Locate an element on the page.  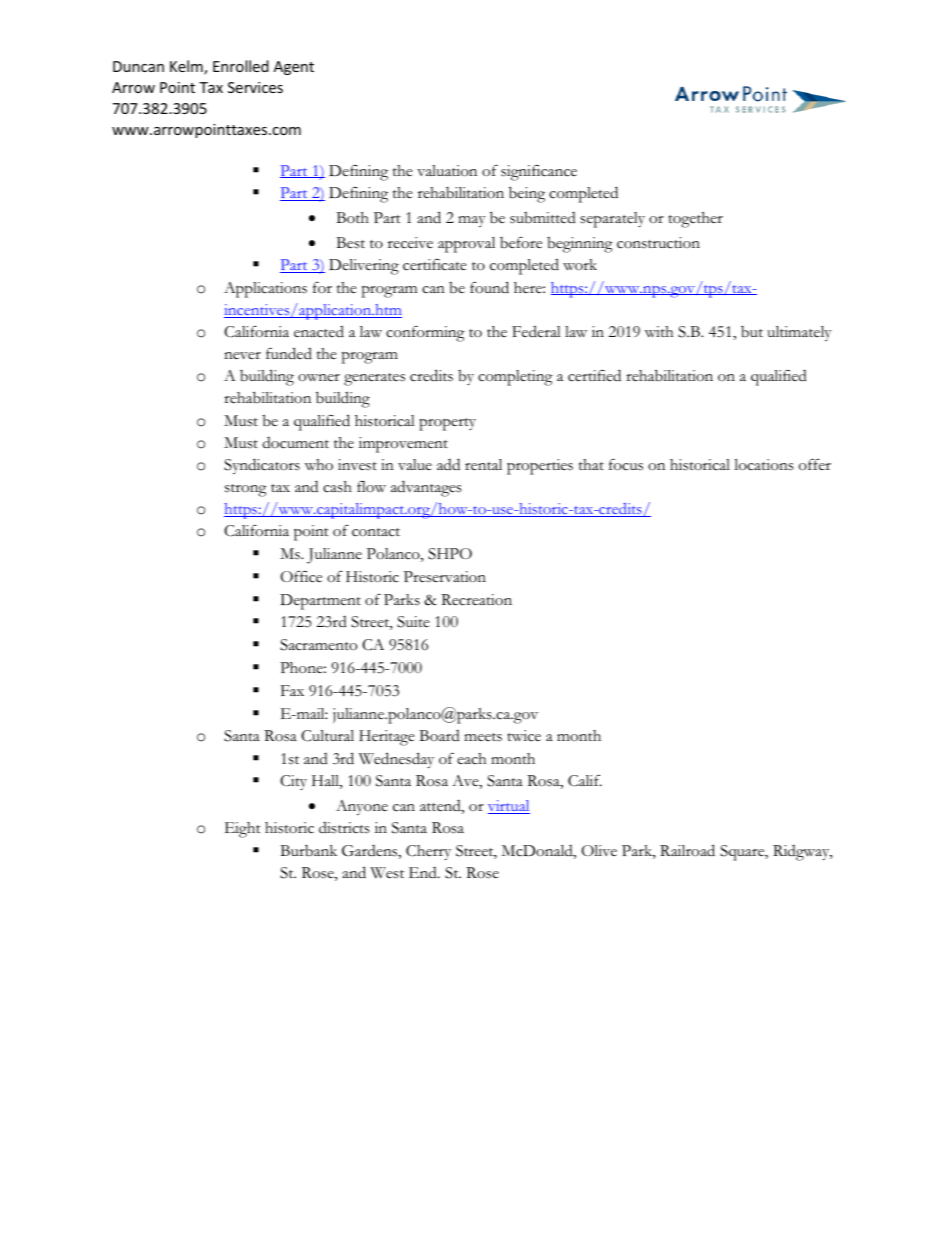
valuation is located at coordinates (447, 171).
